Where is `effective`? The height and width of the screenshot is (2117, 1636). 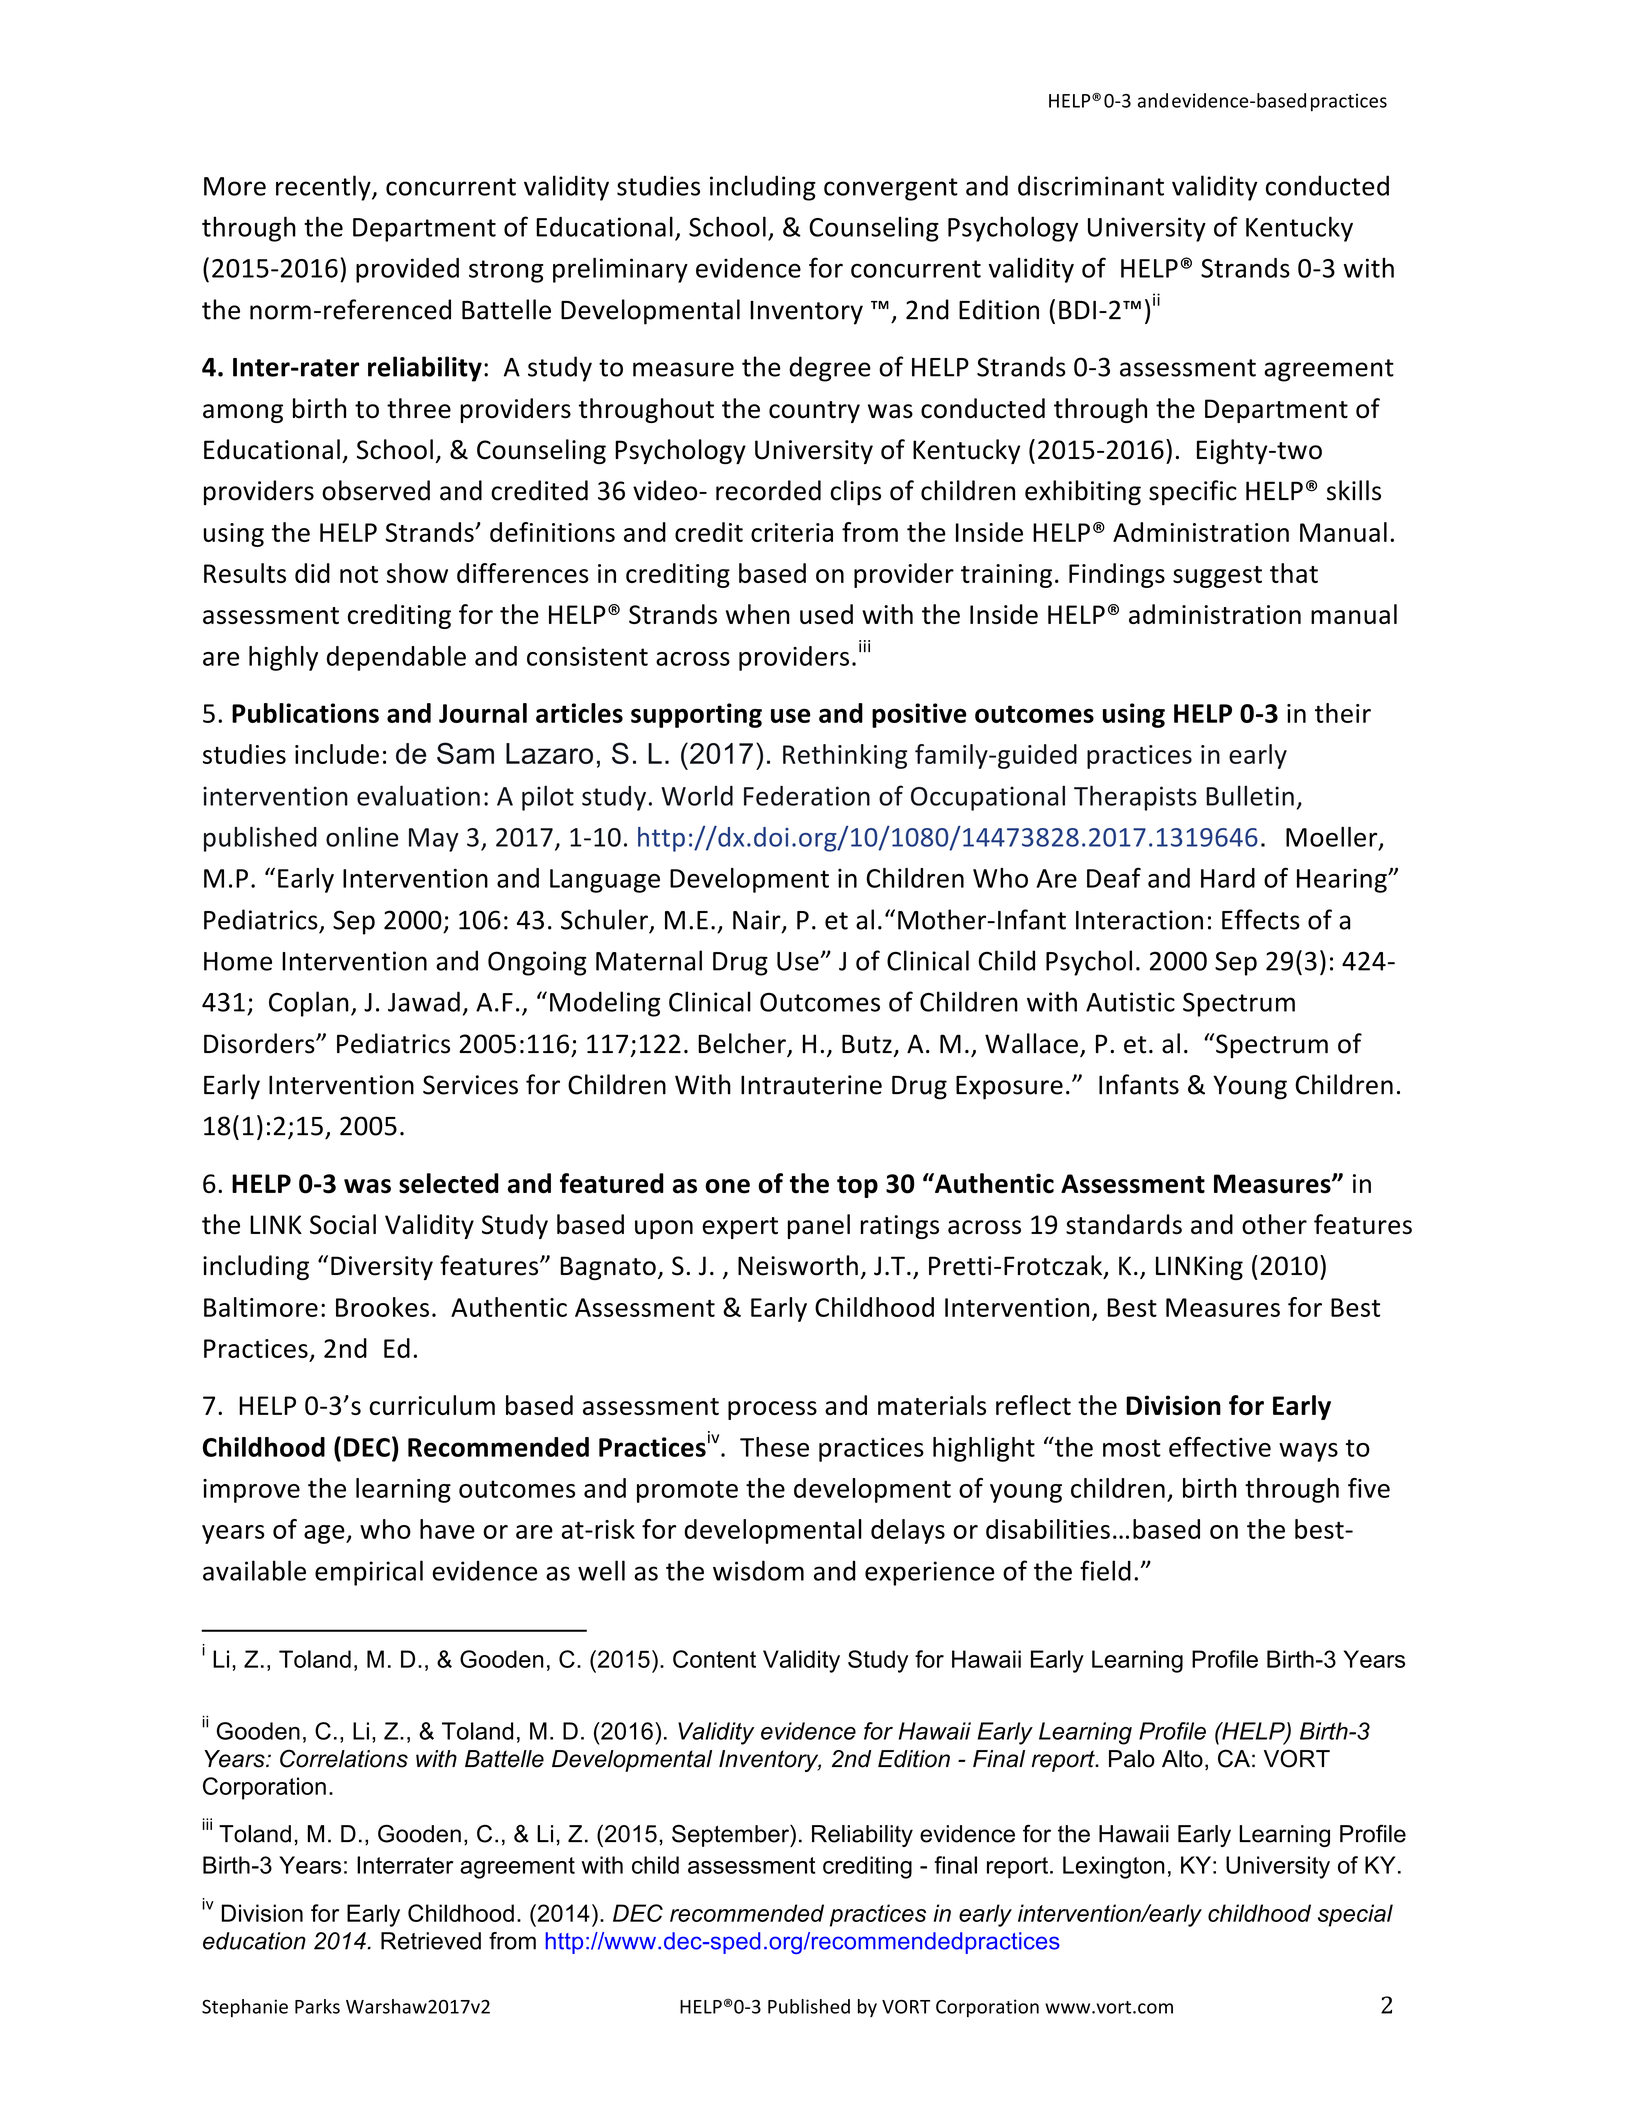
effective is located at coordinates (1220, 1446).
